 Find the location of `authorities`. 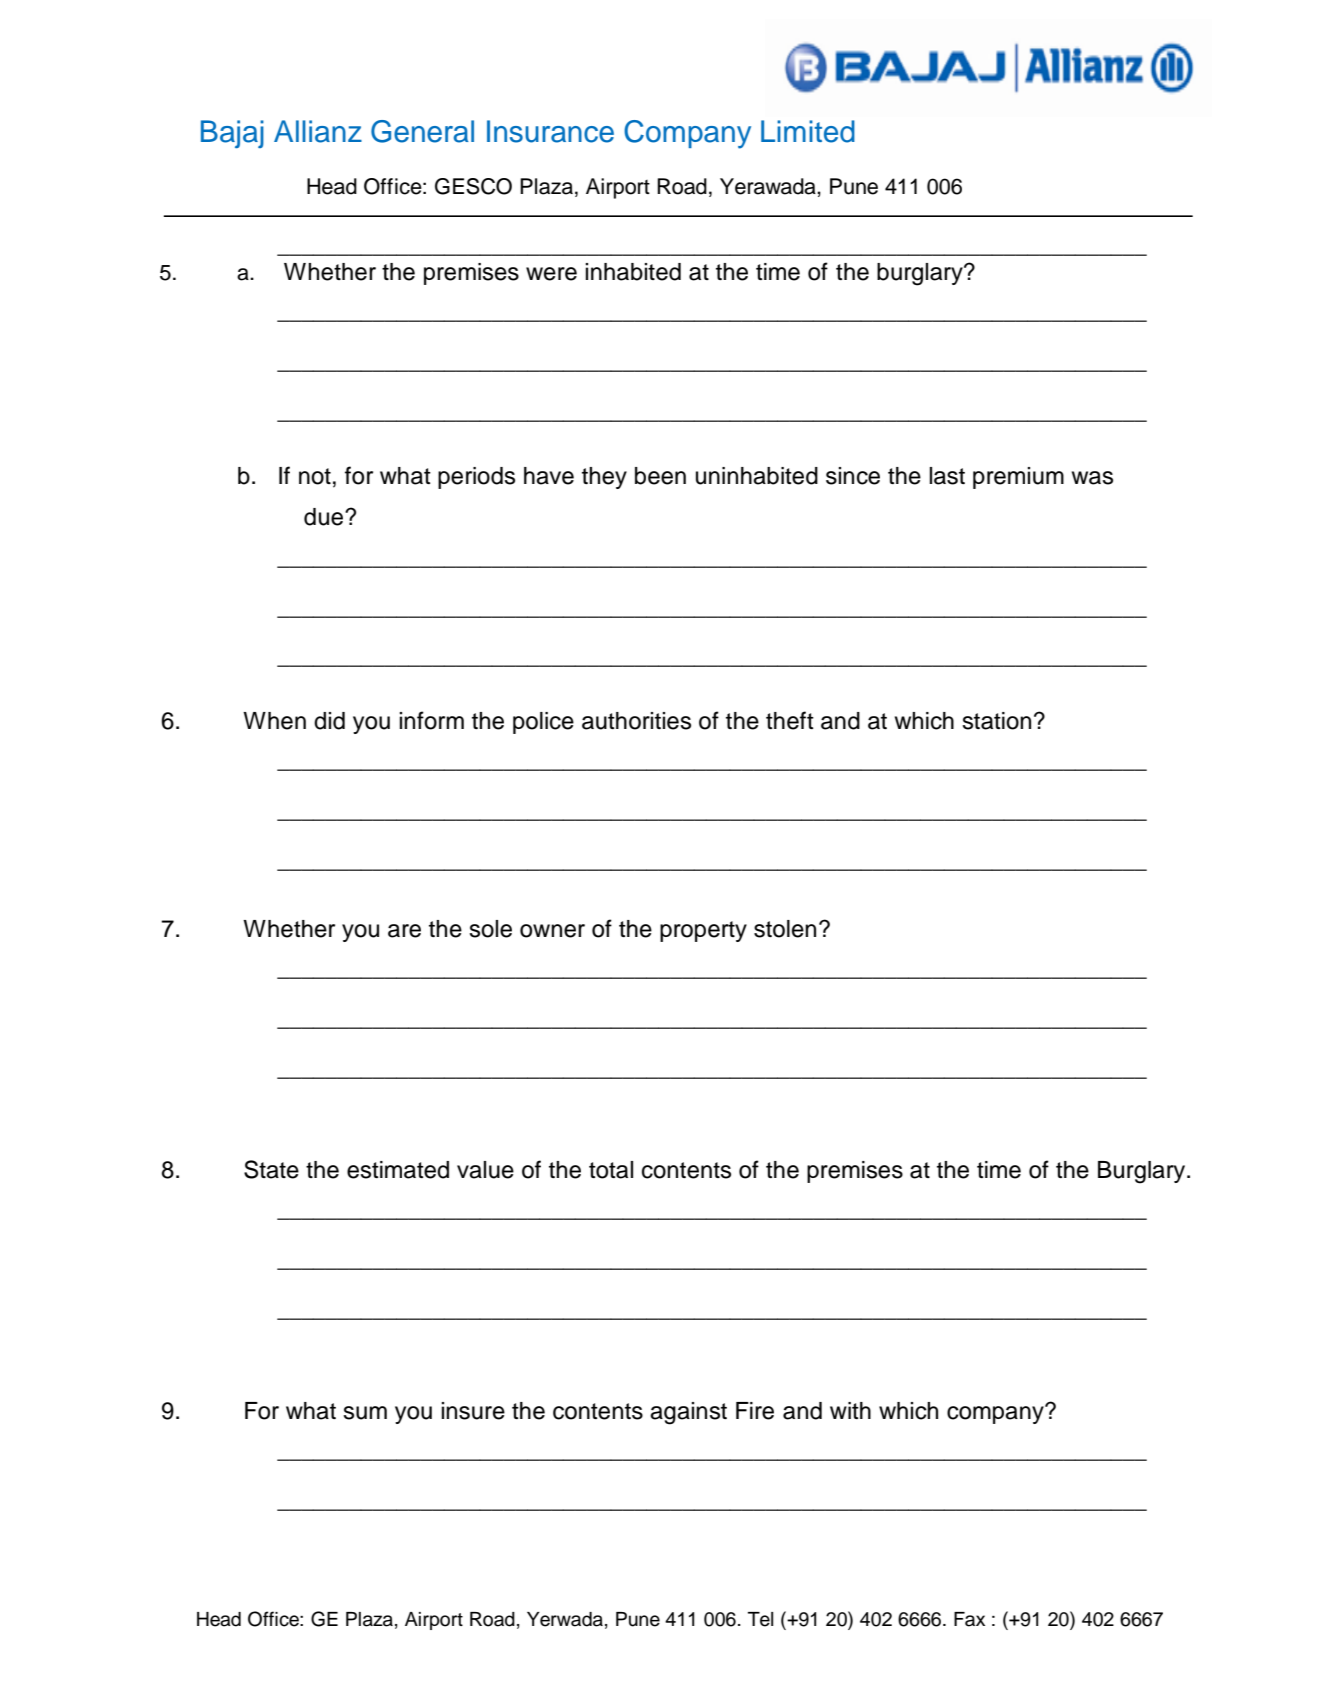

authorities is located at coordinates (636, 721).
